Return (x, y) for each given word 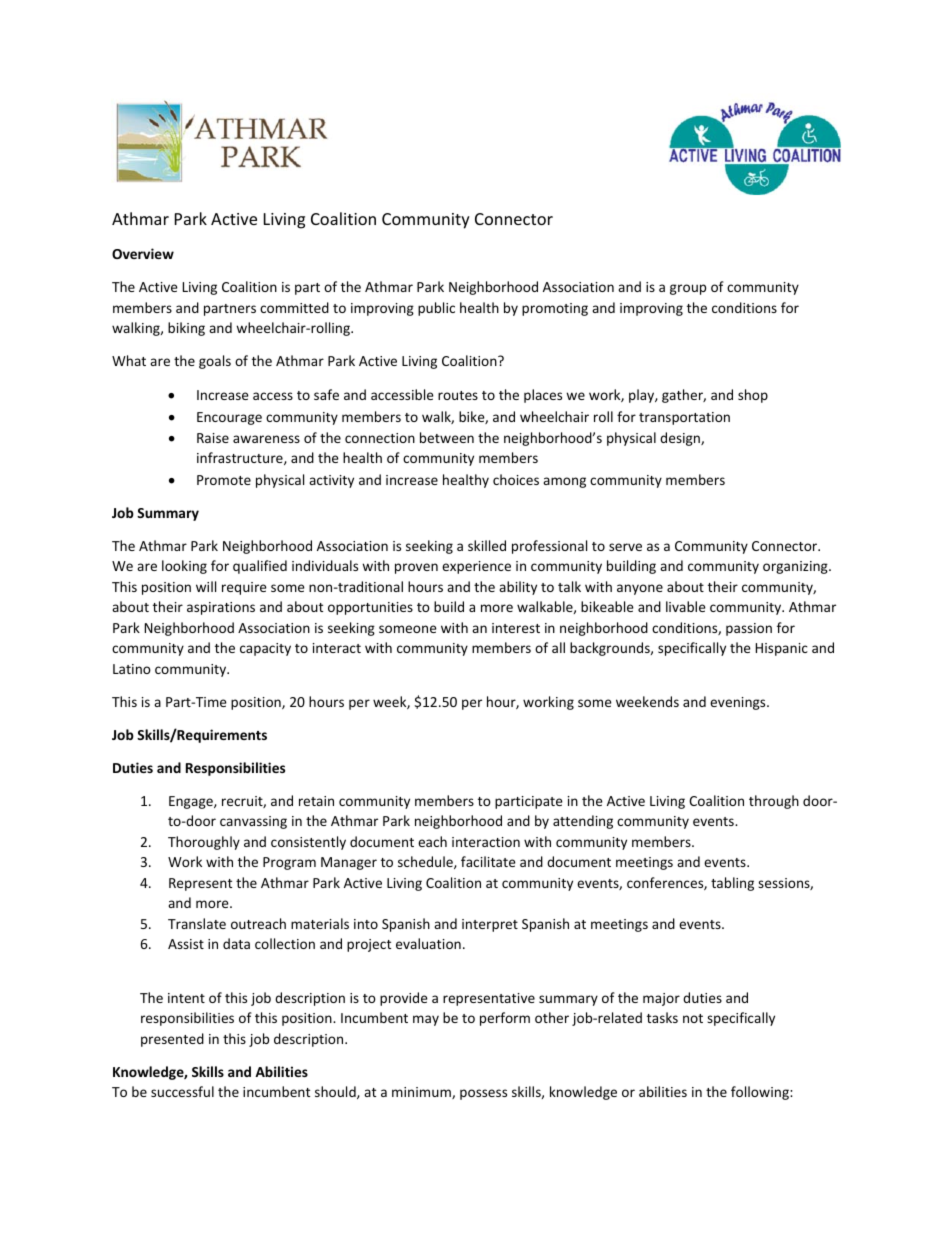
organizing (796, 567)
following (761, 1093)
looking (184, 567)
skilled (487, 545)
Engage (192, 802)
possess (483, 1094)
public (436, 309)
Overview (143, 253)
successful (182, 1091)
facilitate (488, 861)
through (774, 802)
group (688, 289)
